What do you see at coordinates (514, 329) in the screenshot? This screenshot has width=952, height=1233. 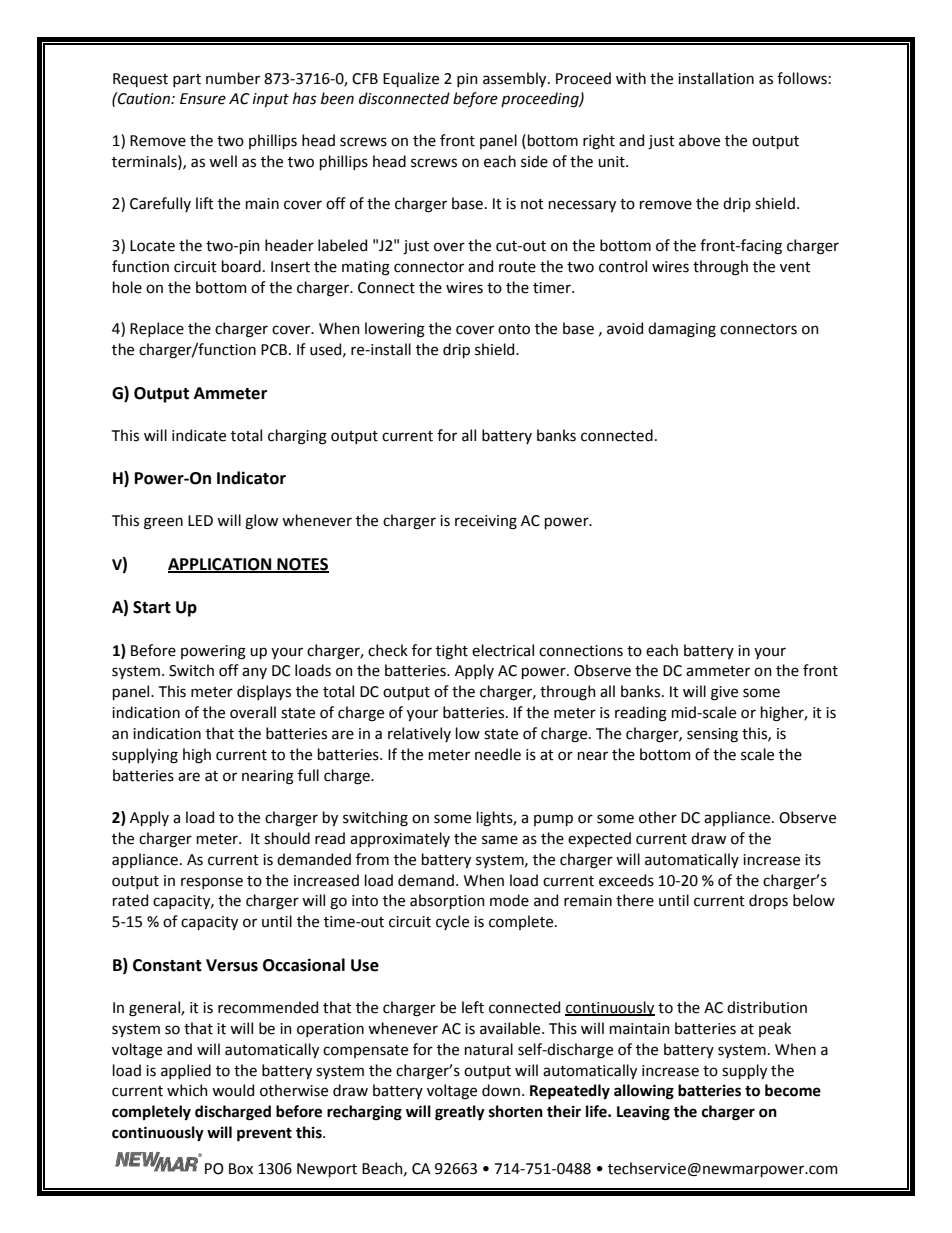 I see `onto` at bounding box center [514, 329].
